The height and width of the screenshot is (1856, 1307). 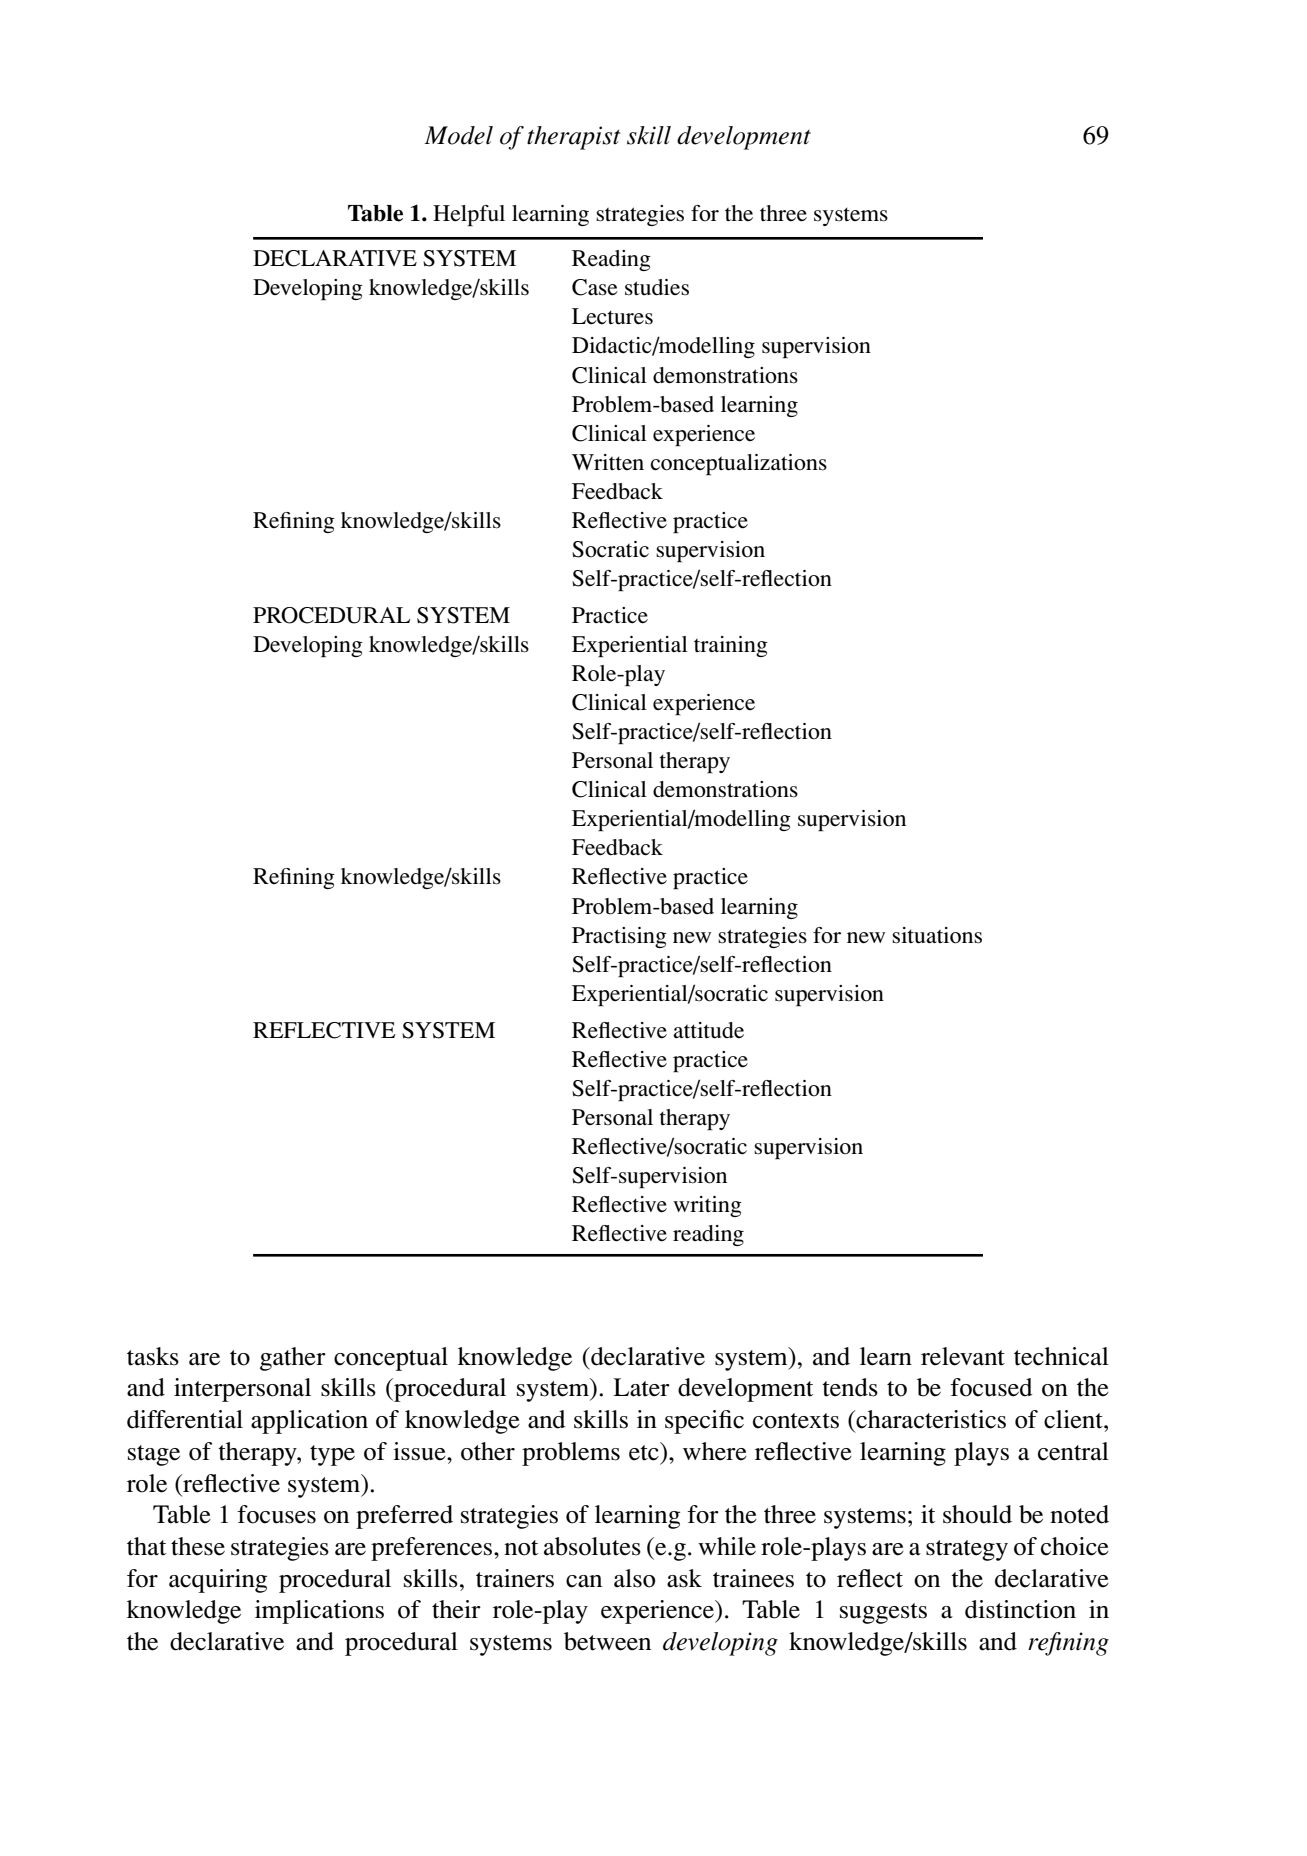 I want to click on Helpful, so click(x=469, y=215).
